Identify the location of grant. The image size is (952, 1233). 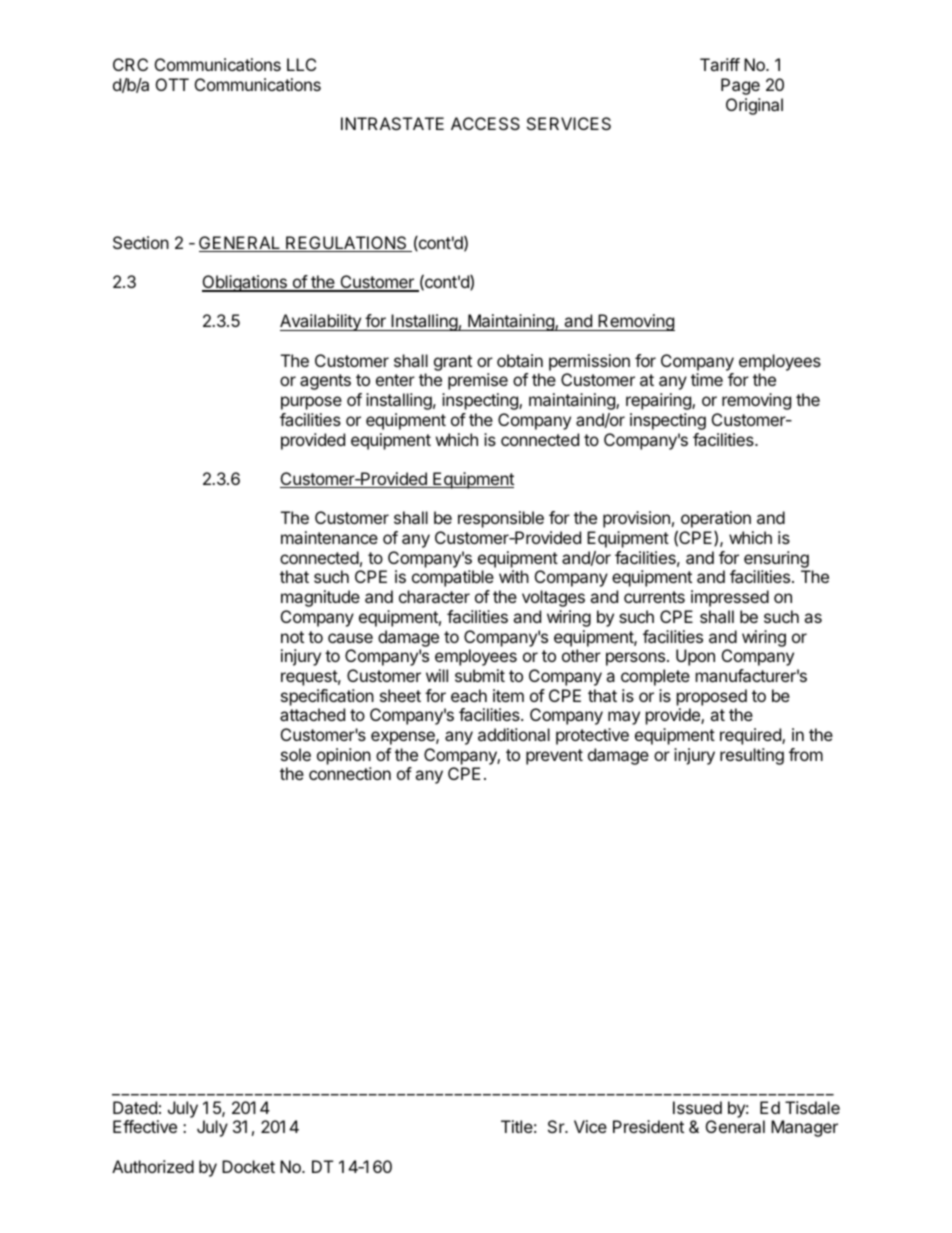
(453, 363).
